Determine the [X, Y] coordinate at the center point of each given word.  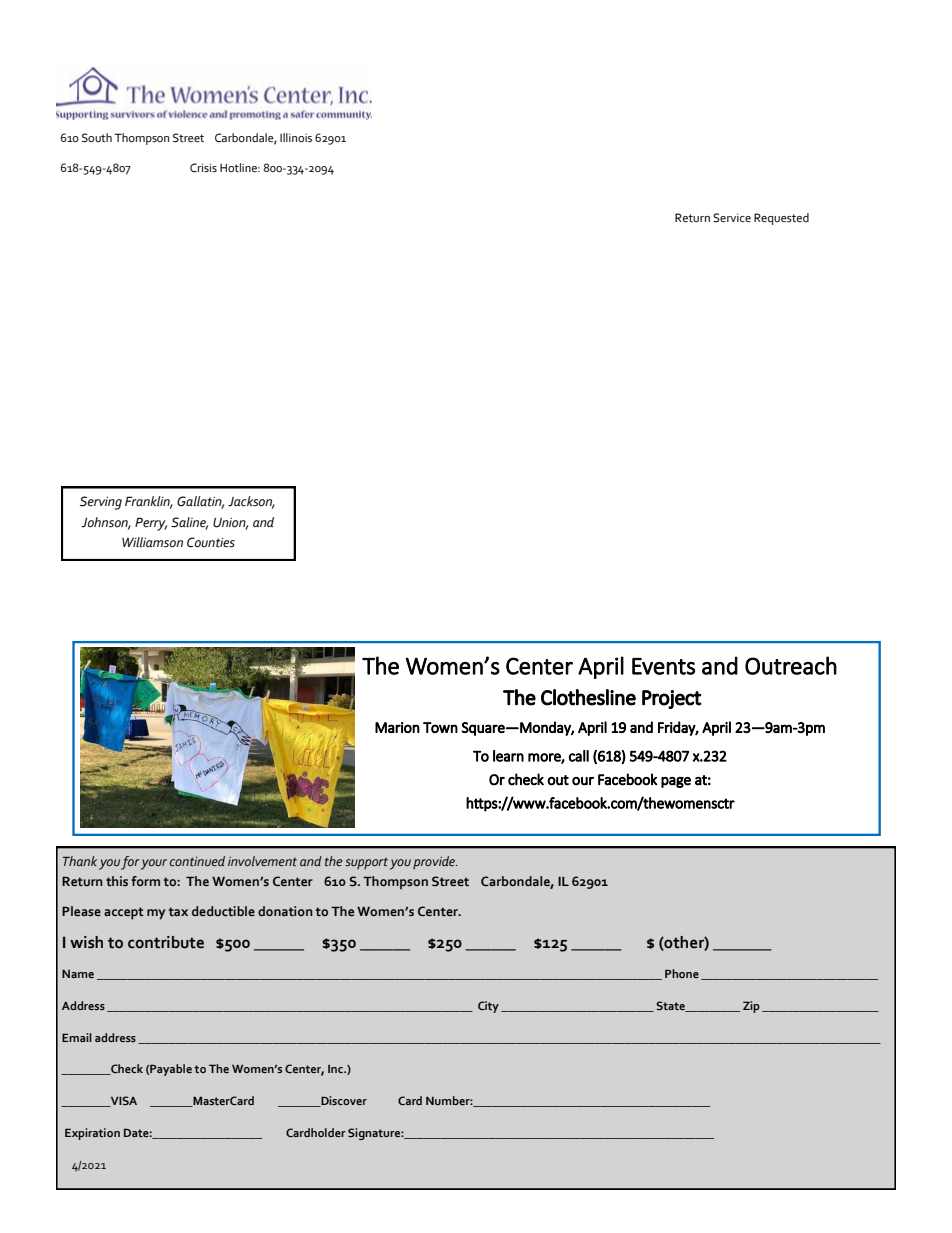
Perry [151, 524]
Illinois [296, 138]
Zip [751, 1007]
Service [732, 218]
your [154, 864]
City [488, 1007]
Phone [682, 973]
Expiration [92, 1134]
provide [435, 862]
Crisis [203, 168]
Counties [211, 542]
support [366, 863]
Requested [781, 219]
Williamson [152, 542]
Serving [101, 503]
